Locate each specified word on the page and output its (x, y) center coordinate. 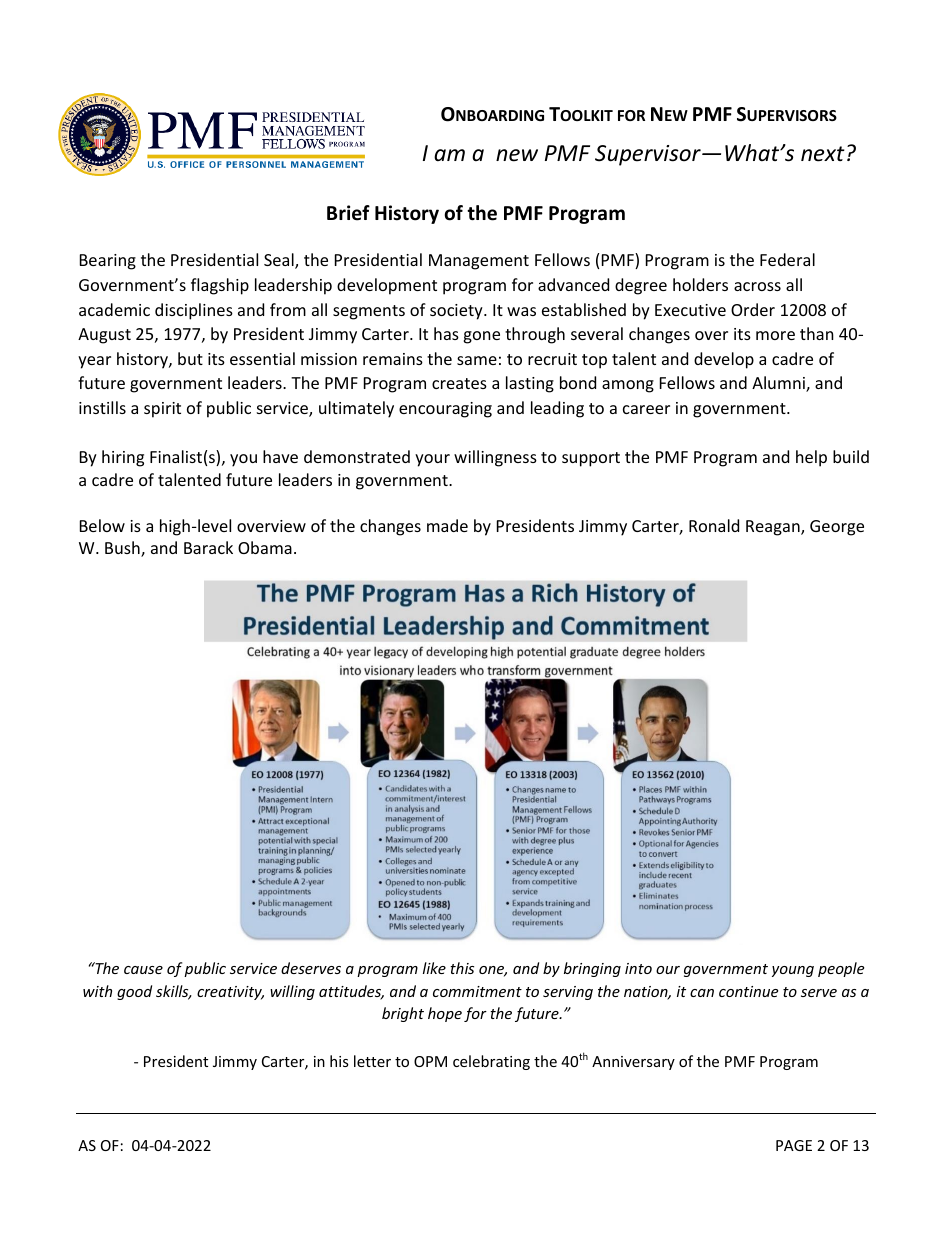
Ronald (714, 525)
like (434, 968)
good (134, 992)
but (190, 358)
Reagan (774, 528)
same (477, 360)
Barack (208, 547)
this (462, 968)
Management (479, 262)
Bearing (108, 262)
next (823, 154)
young (793, 971)
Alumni (779, 384)
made (447, 525)
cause (143, 970)
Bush (123, 549)
